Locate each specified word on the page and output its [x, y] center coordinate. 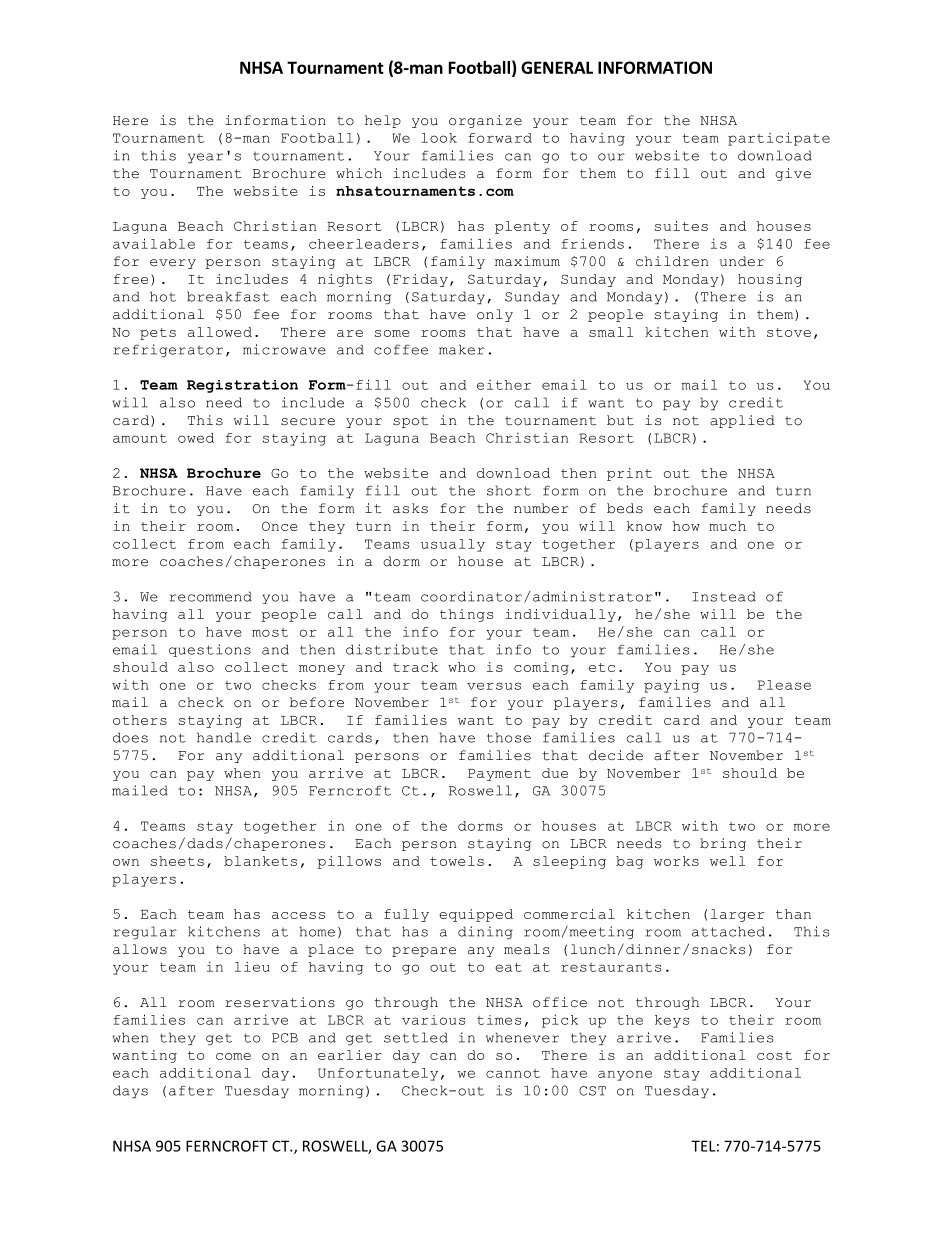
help [383, 121]
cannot [513, 1073]
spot [410, 422]
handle [224, 737]
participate [779, 139]
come [233, 1056]
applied [742, 421]
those [509, 737]
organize [485, 121]
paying [672, 686]
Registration [242, 386]
